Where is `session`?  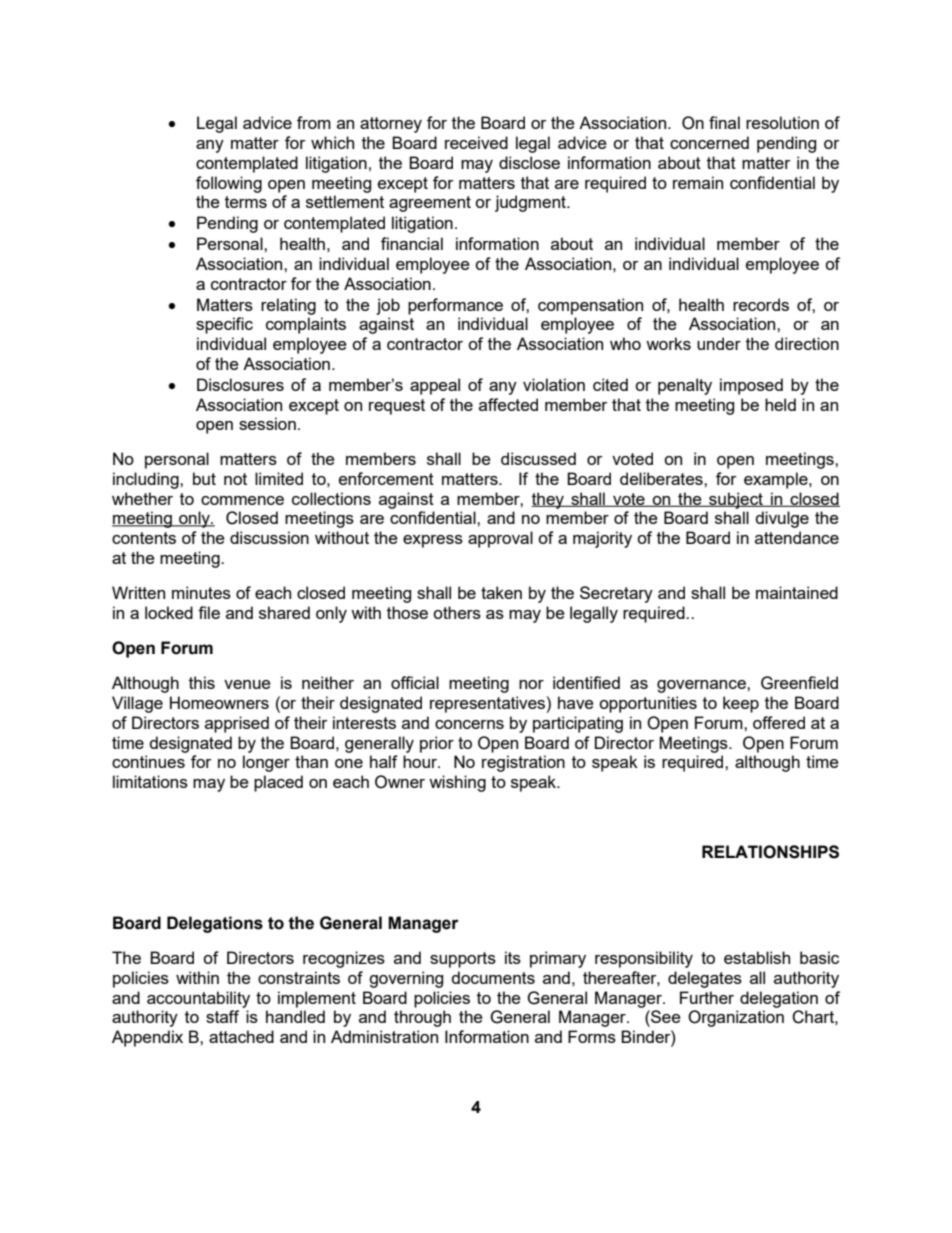
session is located at coordinates (267, 423).
